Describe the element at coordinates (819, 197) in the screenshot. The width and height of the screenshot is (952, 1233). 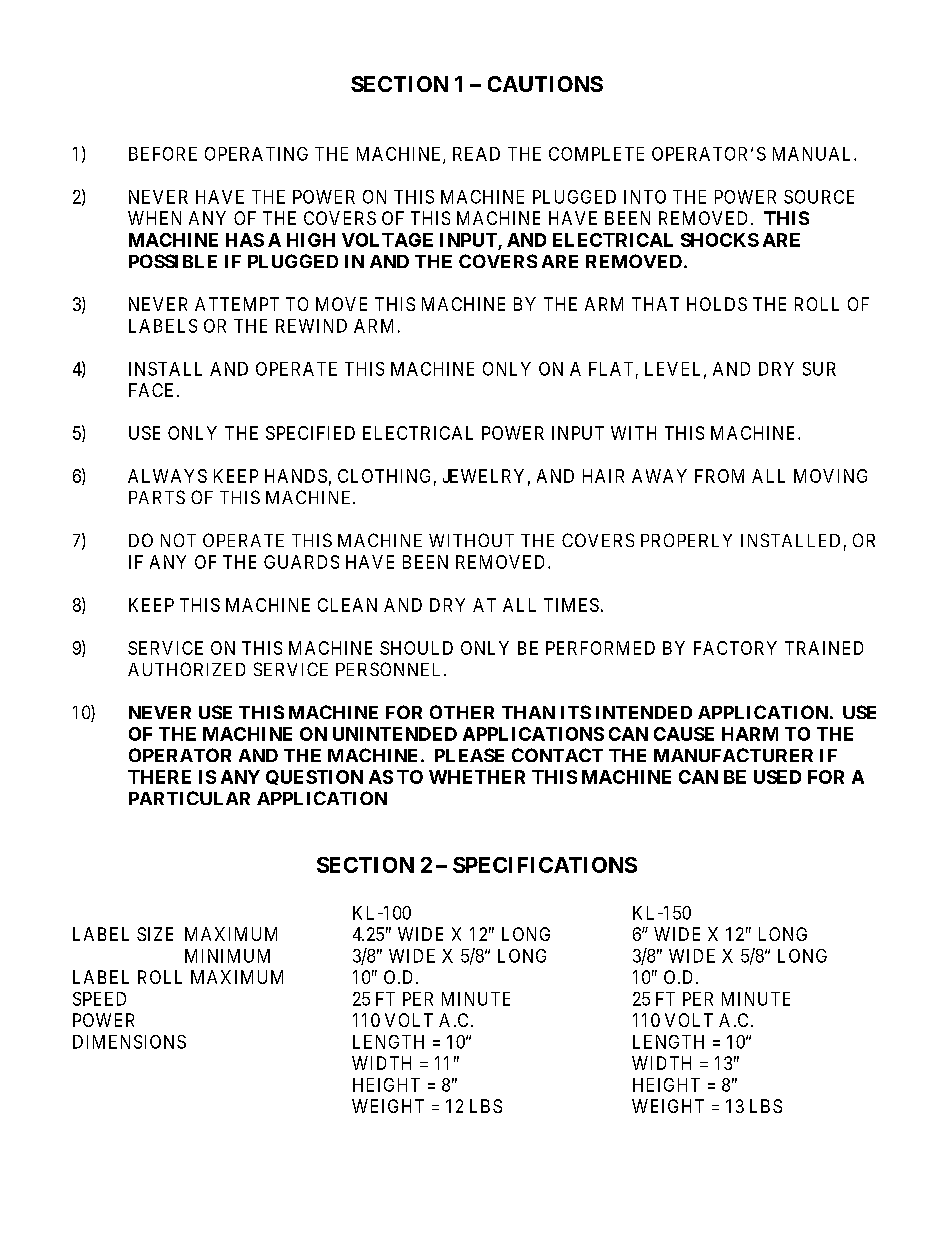
I see `SOURCE` at that location.
